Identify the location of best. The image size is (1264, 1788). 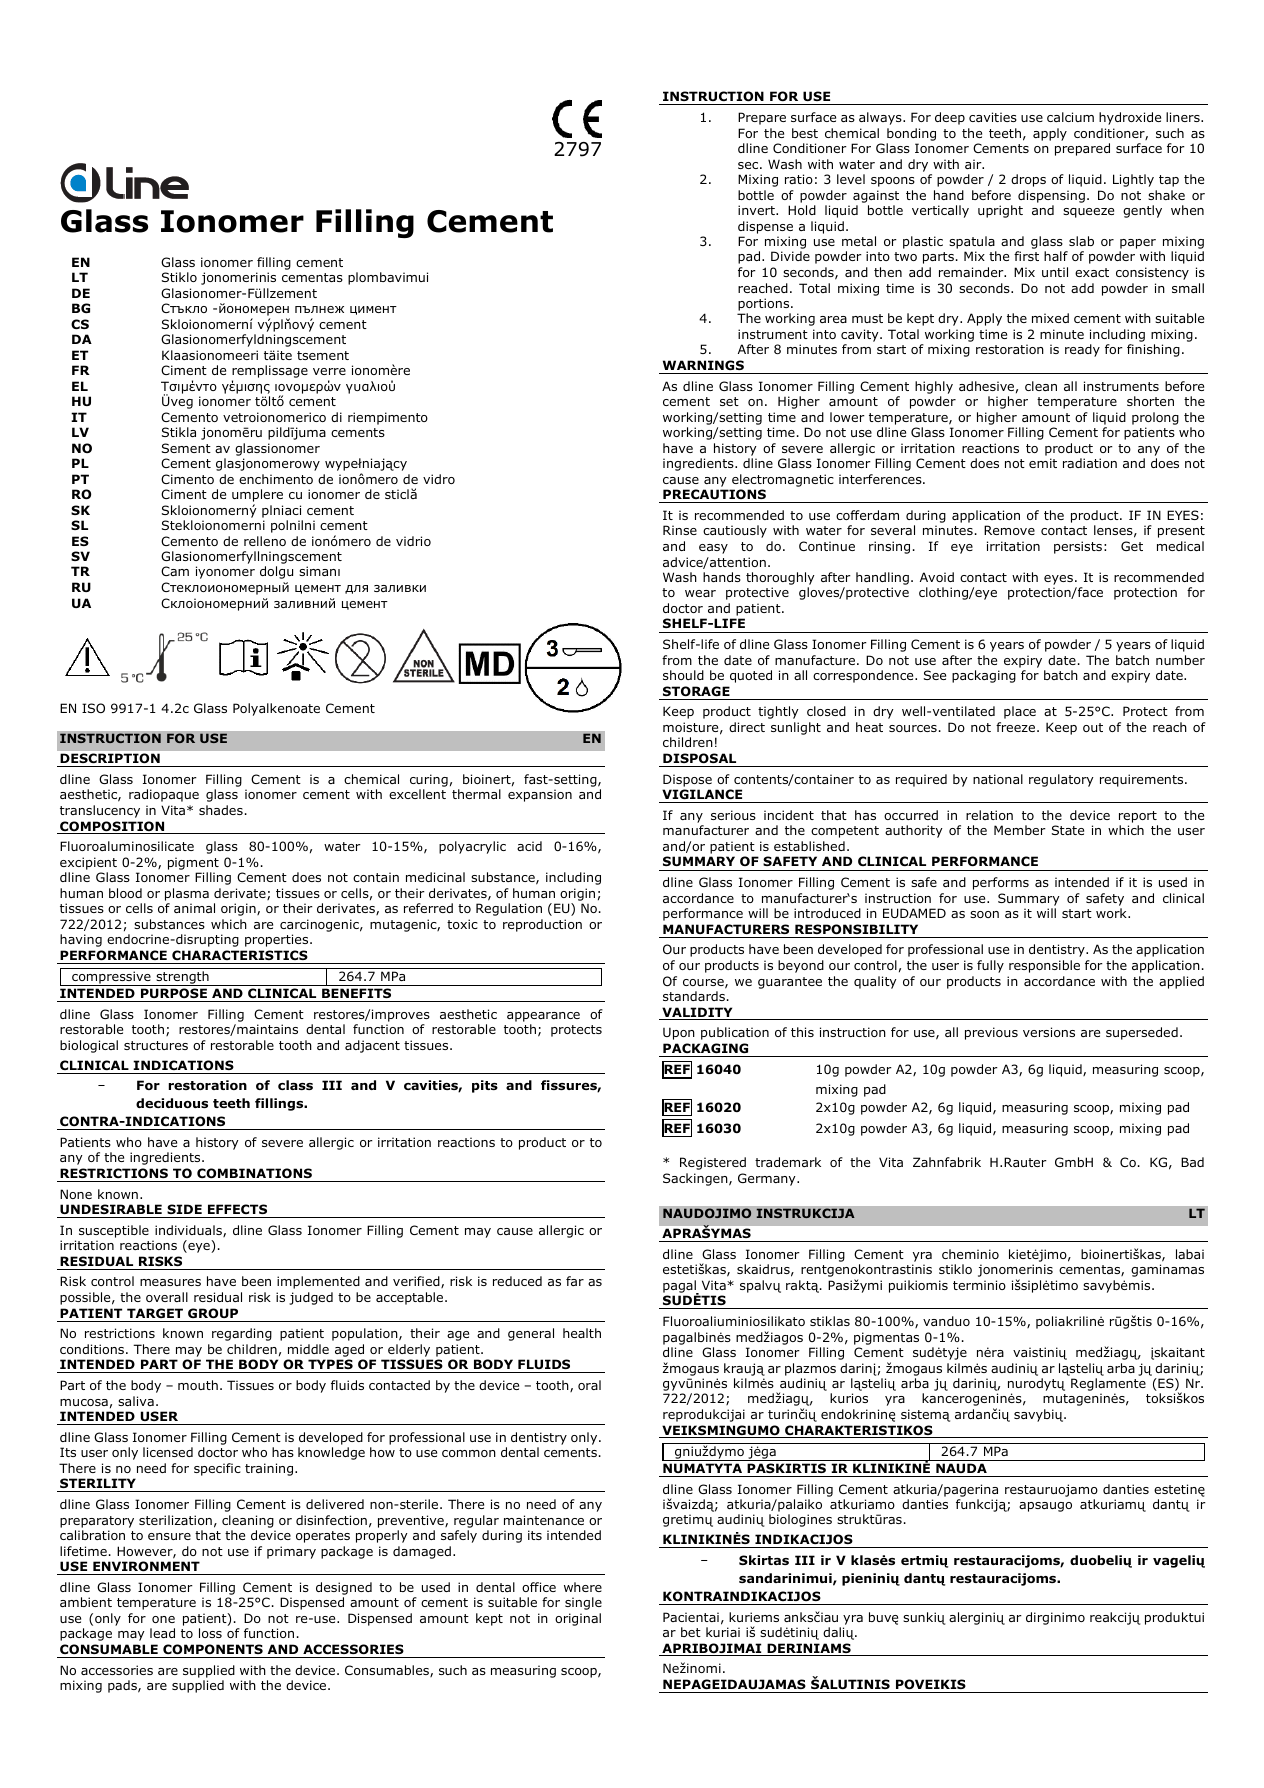
(805, 133).
